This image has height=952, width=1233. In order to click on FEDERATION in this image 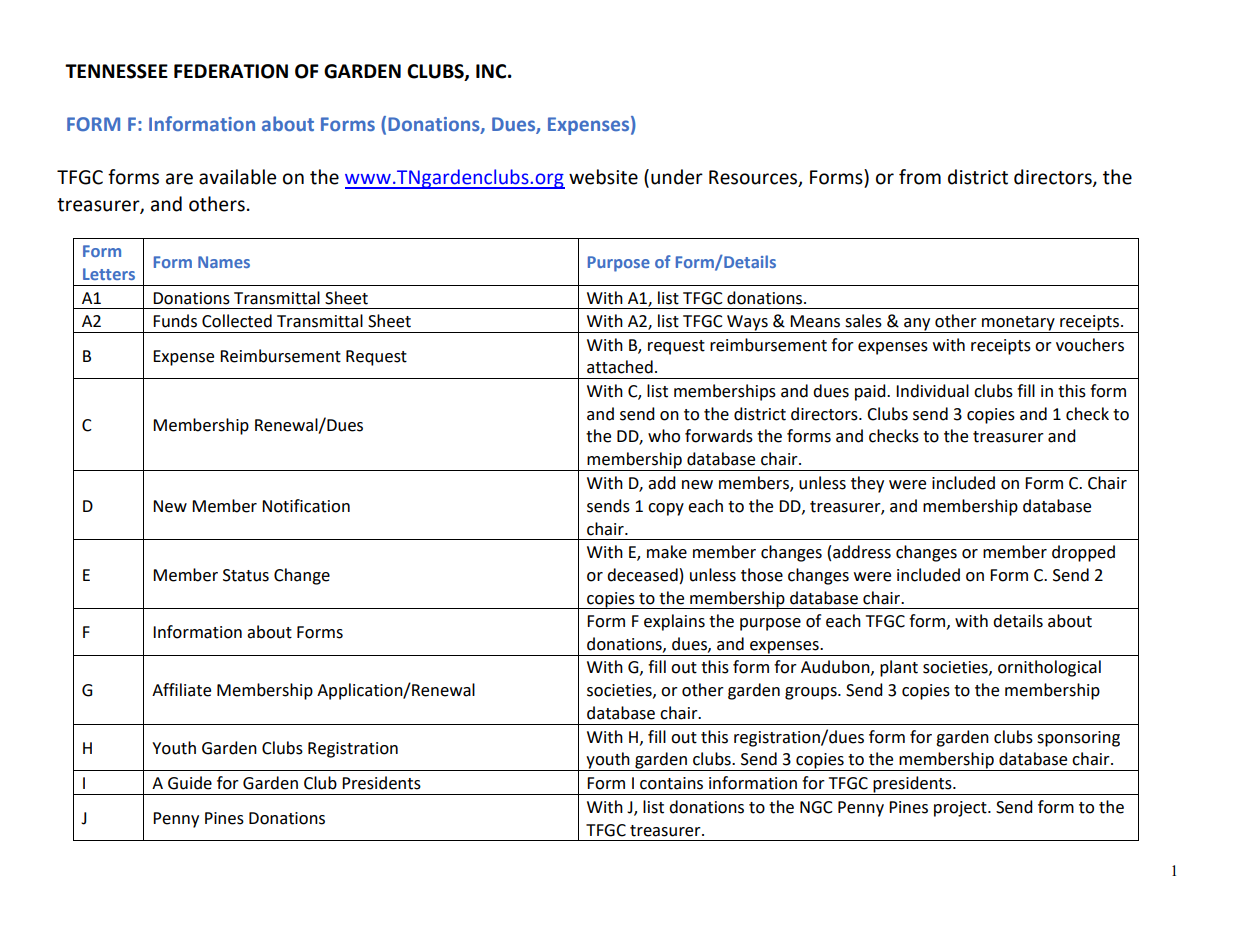, I will do `click(231, 71)`.
